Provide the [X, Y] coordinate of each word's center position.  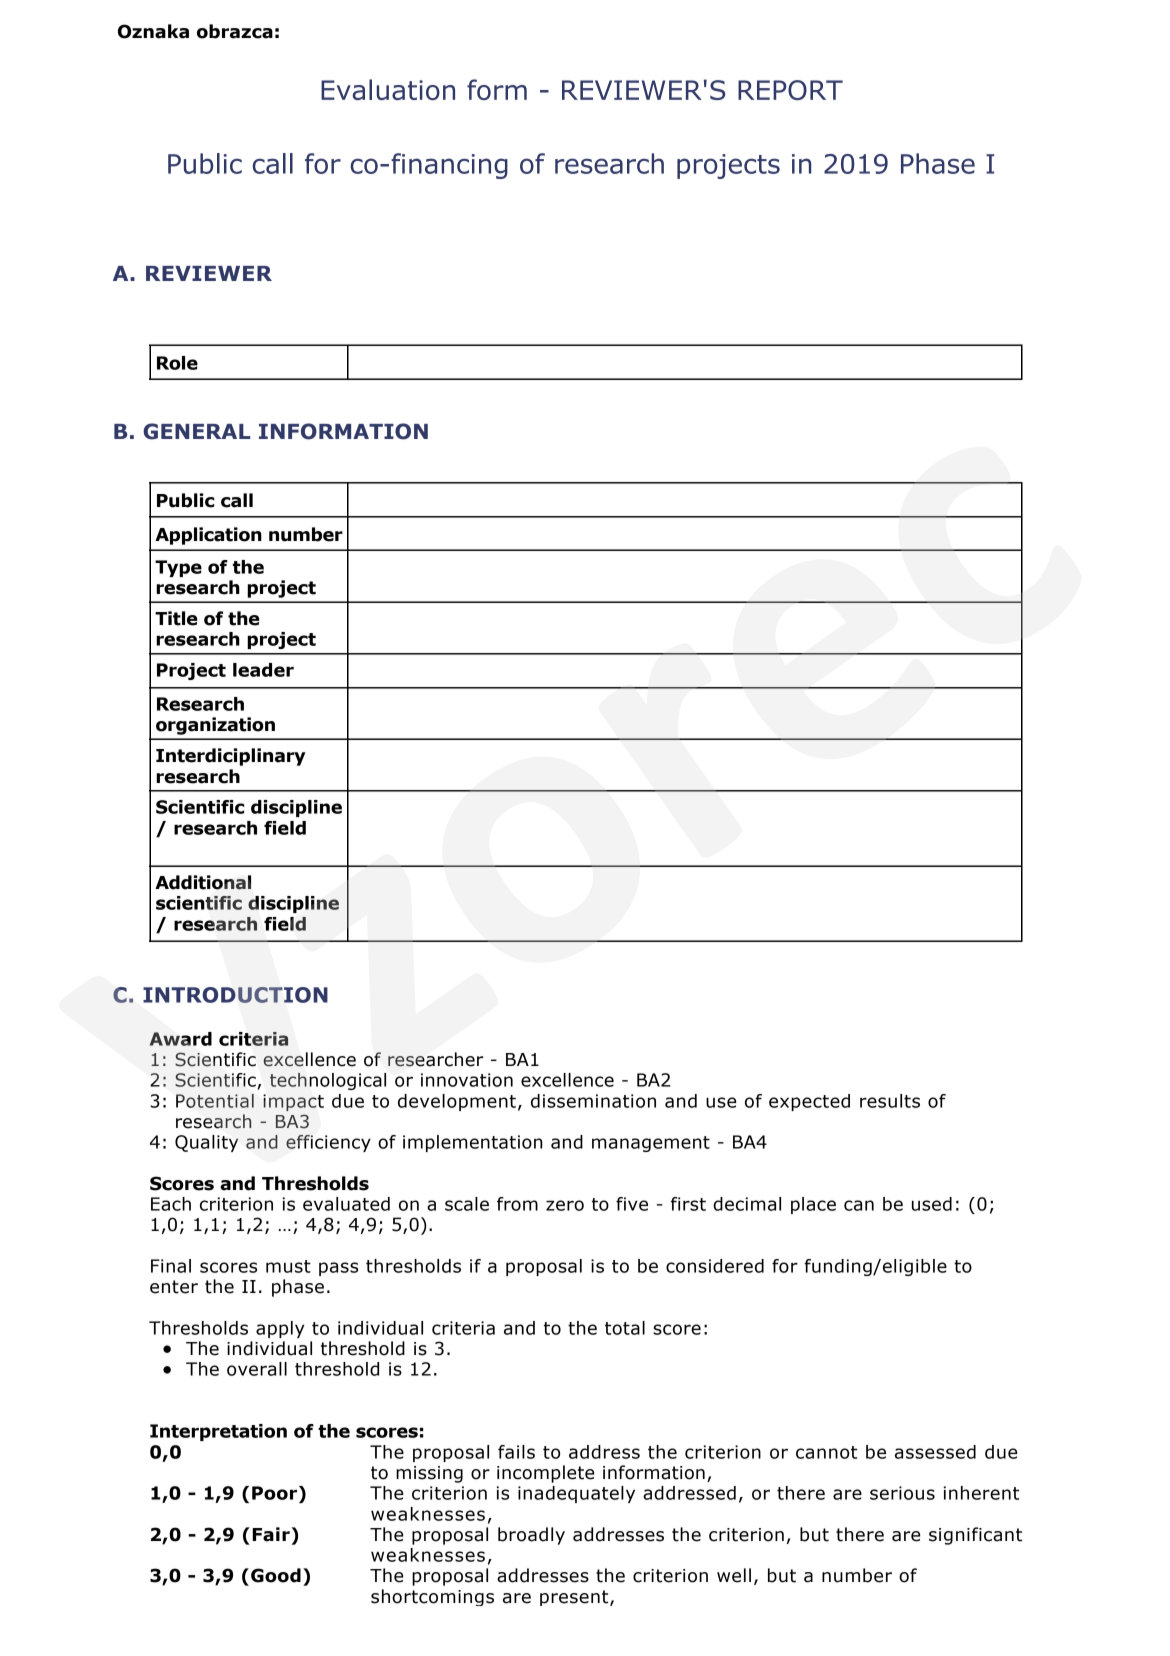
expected [809, 1102]
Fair [271, 1534]
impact [293, 1102]
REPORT [790, 90]
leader [263, 670]
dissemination [593, 1101]
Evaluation [388, 89]
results [890, 1101]
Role [177, 363]
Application [208, 536]
